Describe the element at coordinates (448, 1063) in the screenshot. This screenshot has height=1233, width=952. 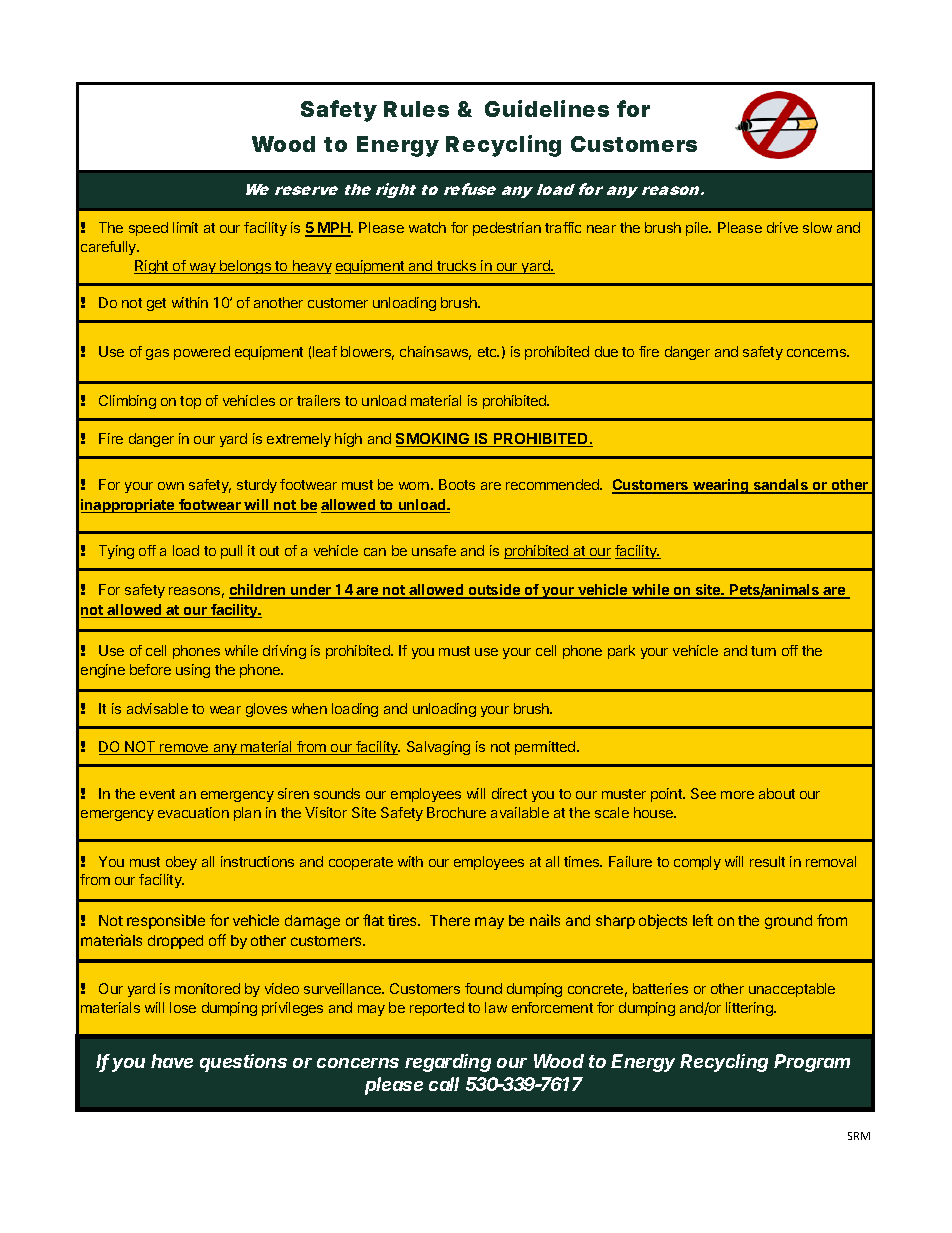
I see `regarding` at that location.
